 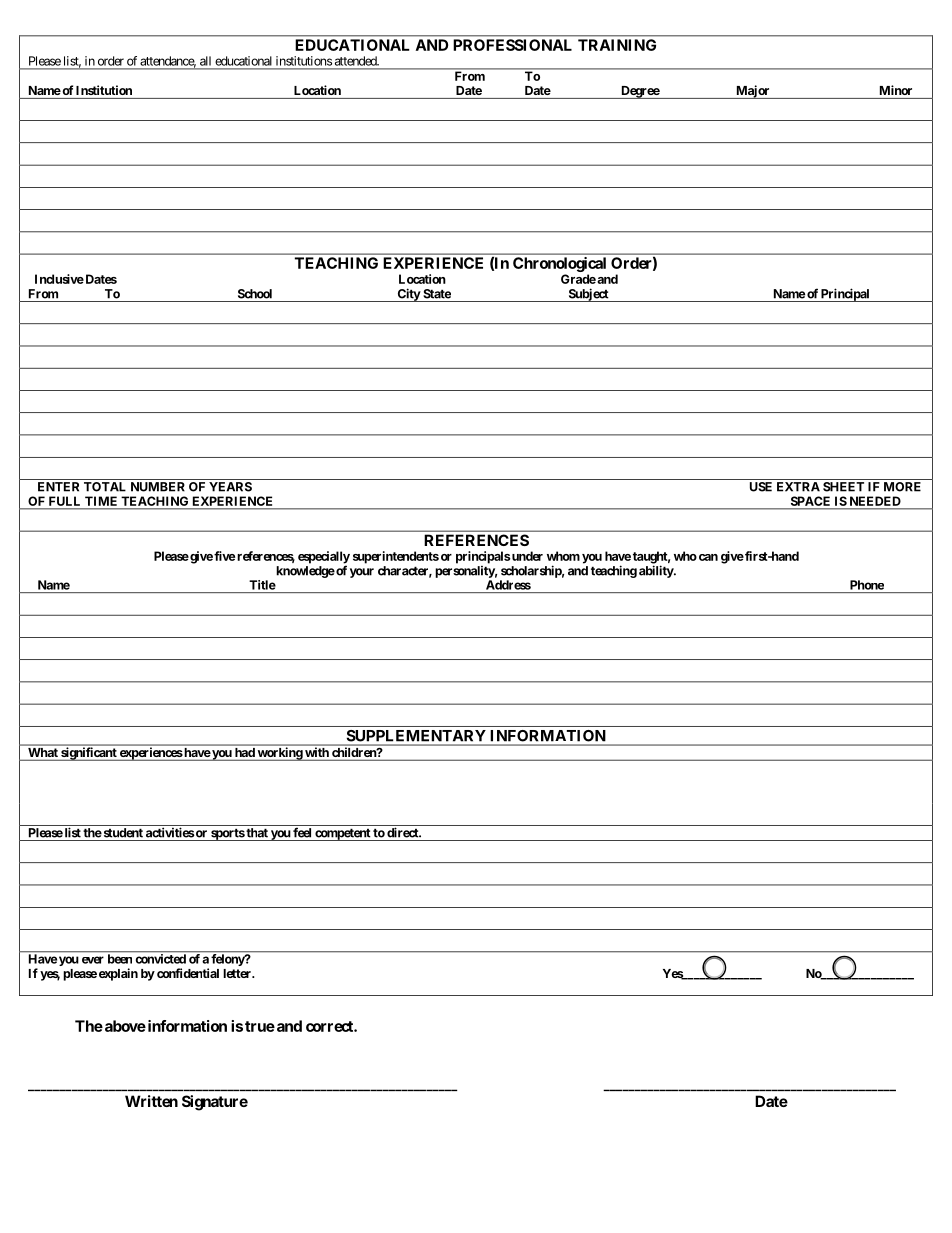 What do you see at coordinates (260, 1026) in the document?
I see `true` at bounding box center [260, 1026].
